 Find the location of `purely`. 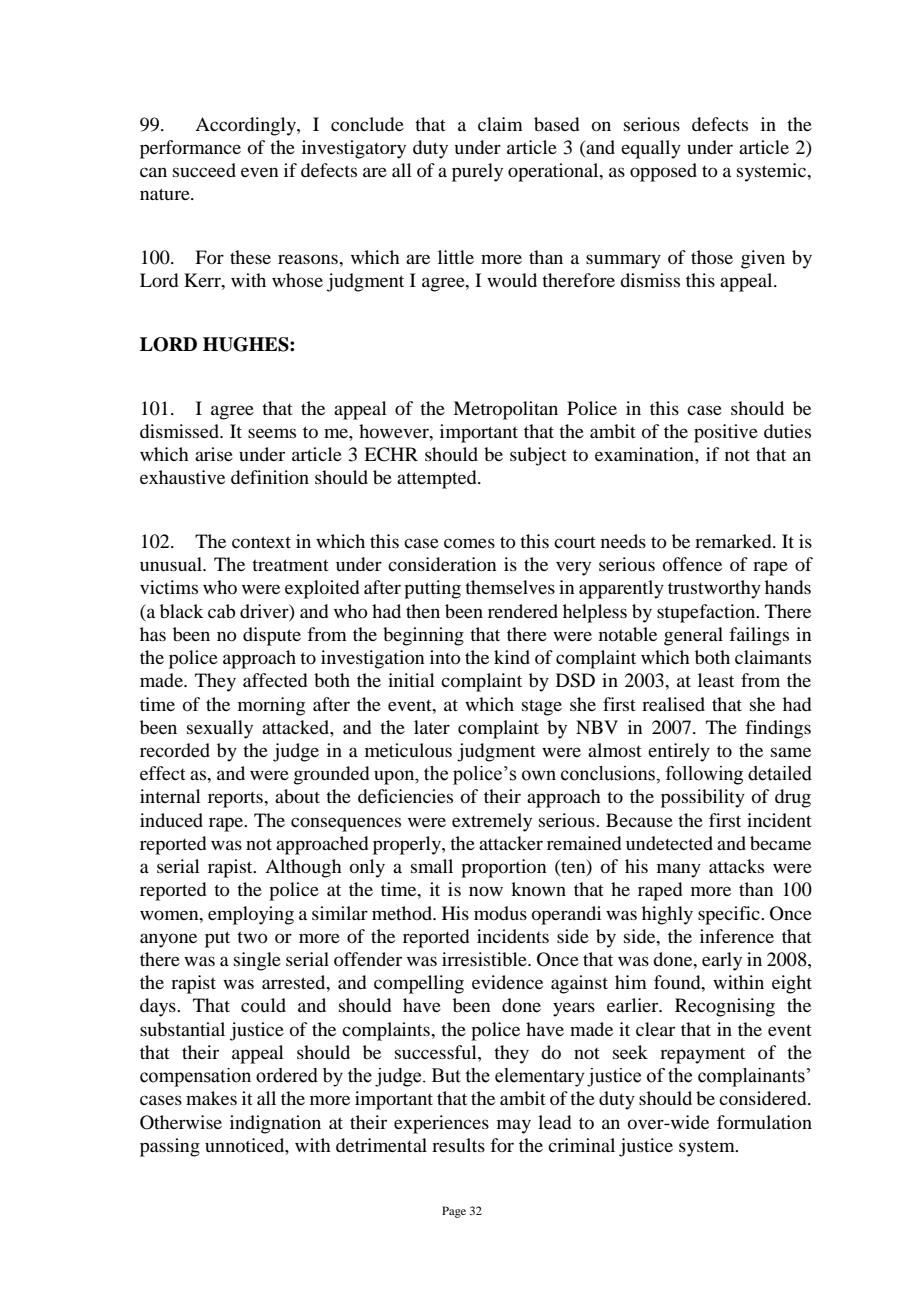

purely is located at coordinates (477, 172).
